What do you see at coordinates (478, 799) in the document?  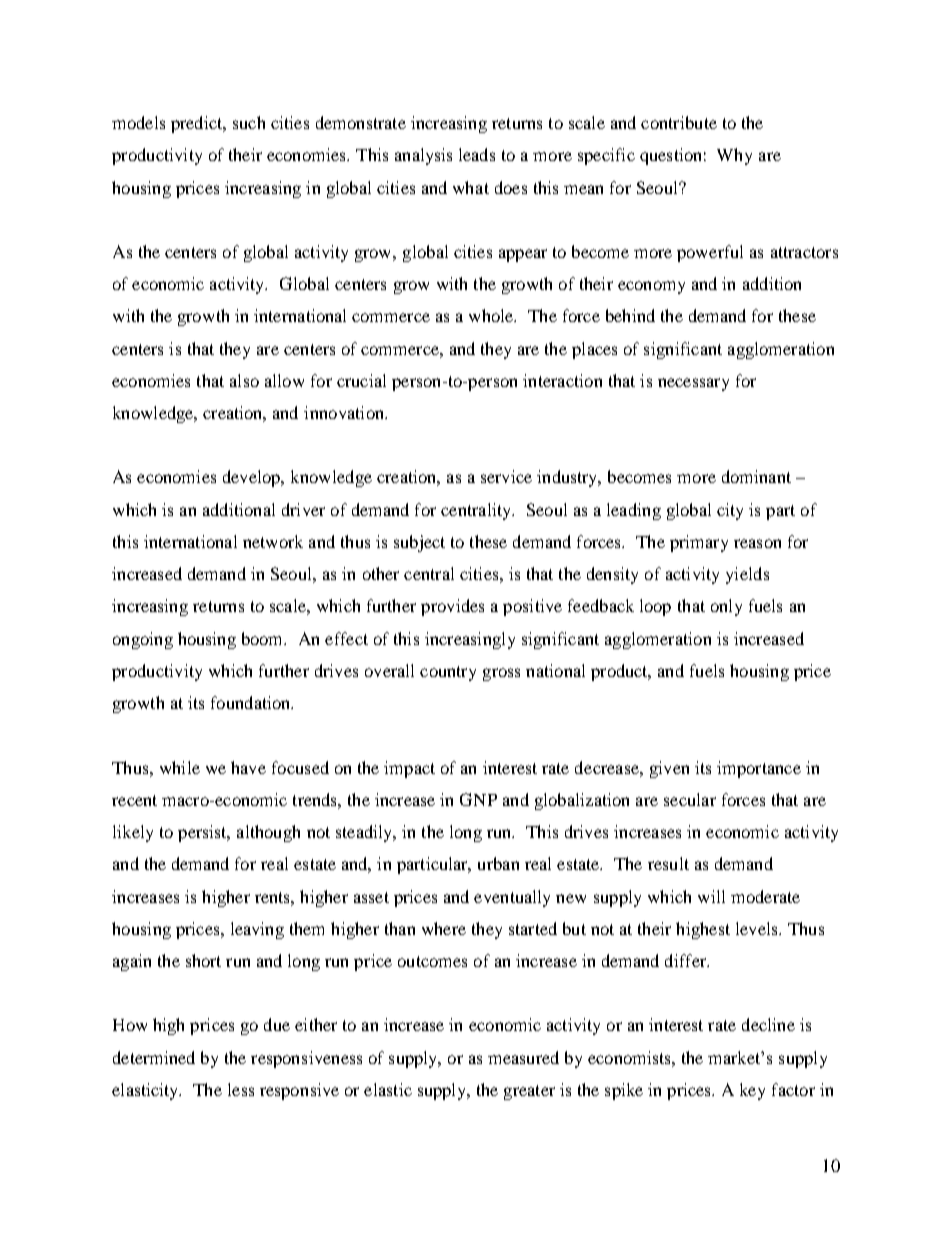 I see `GNP` at bounding box center [478, 799].
